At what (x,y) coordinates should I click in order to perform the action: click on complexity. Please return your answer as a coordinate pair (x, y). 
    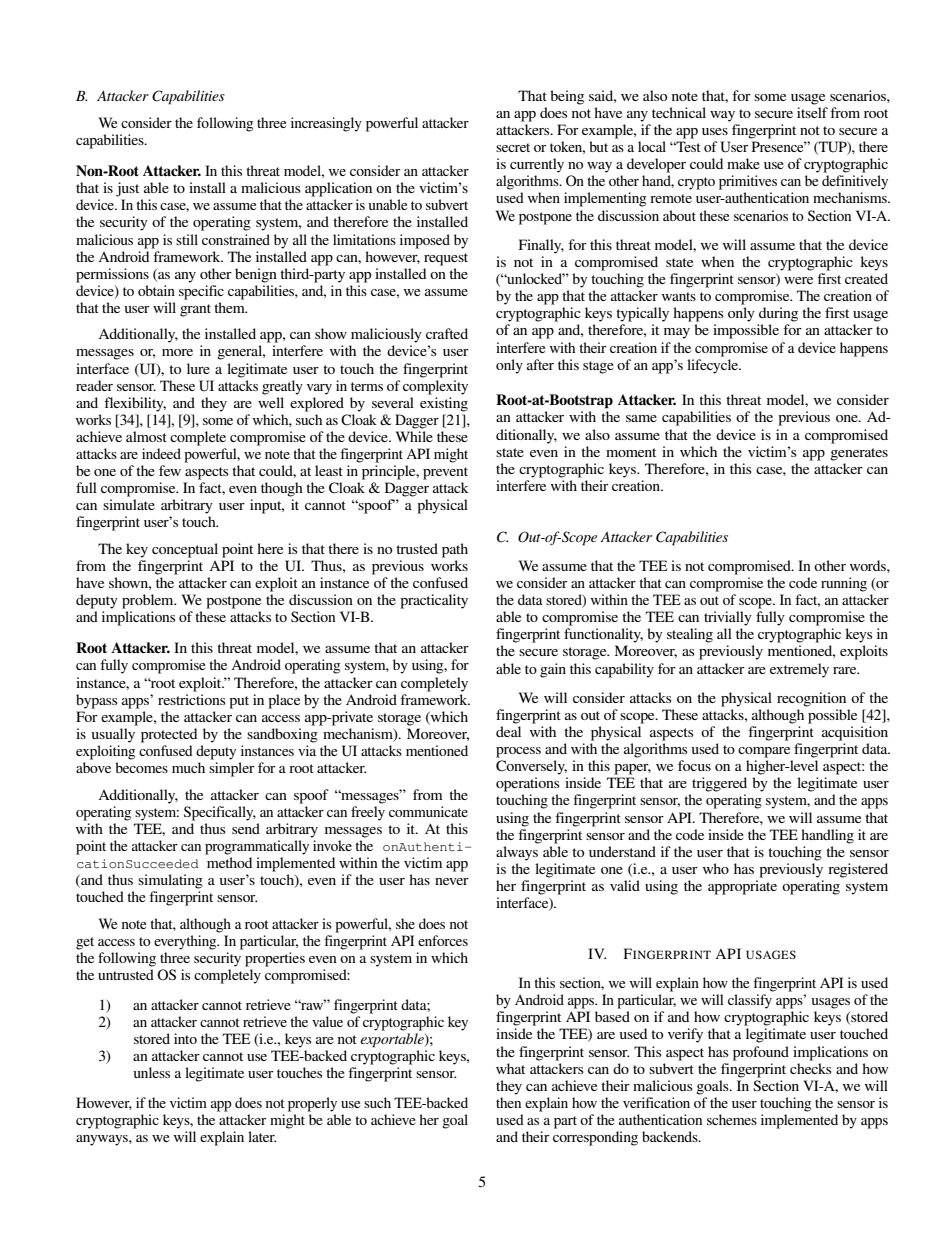
    Looking at the image, I should click on (435, 387).
